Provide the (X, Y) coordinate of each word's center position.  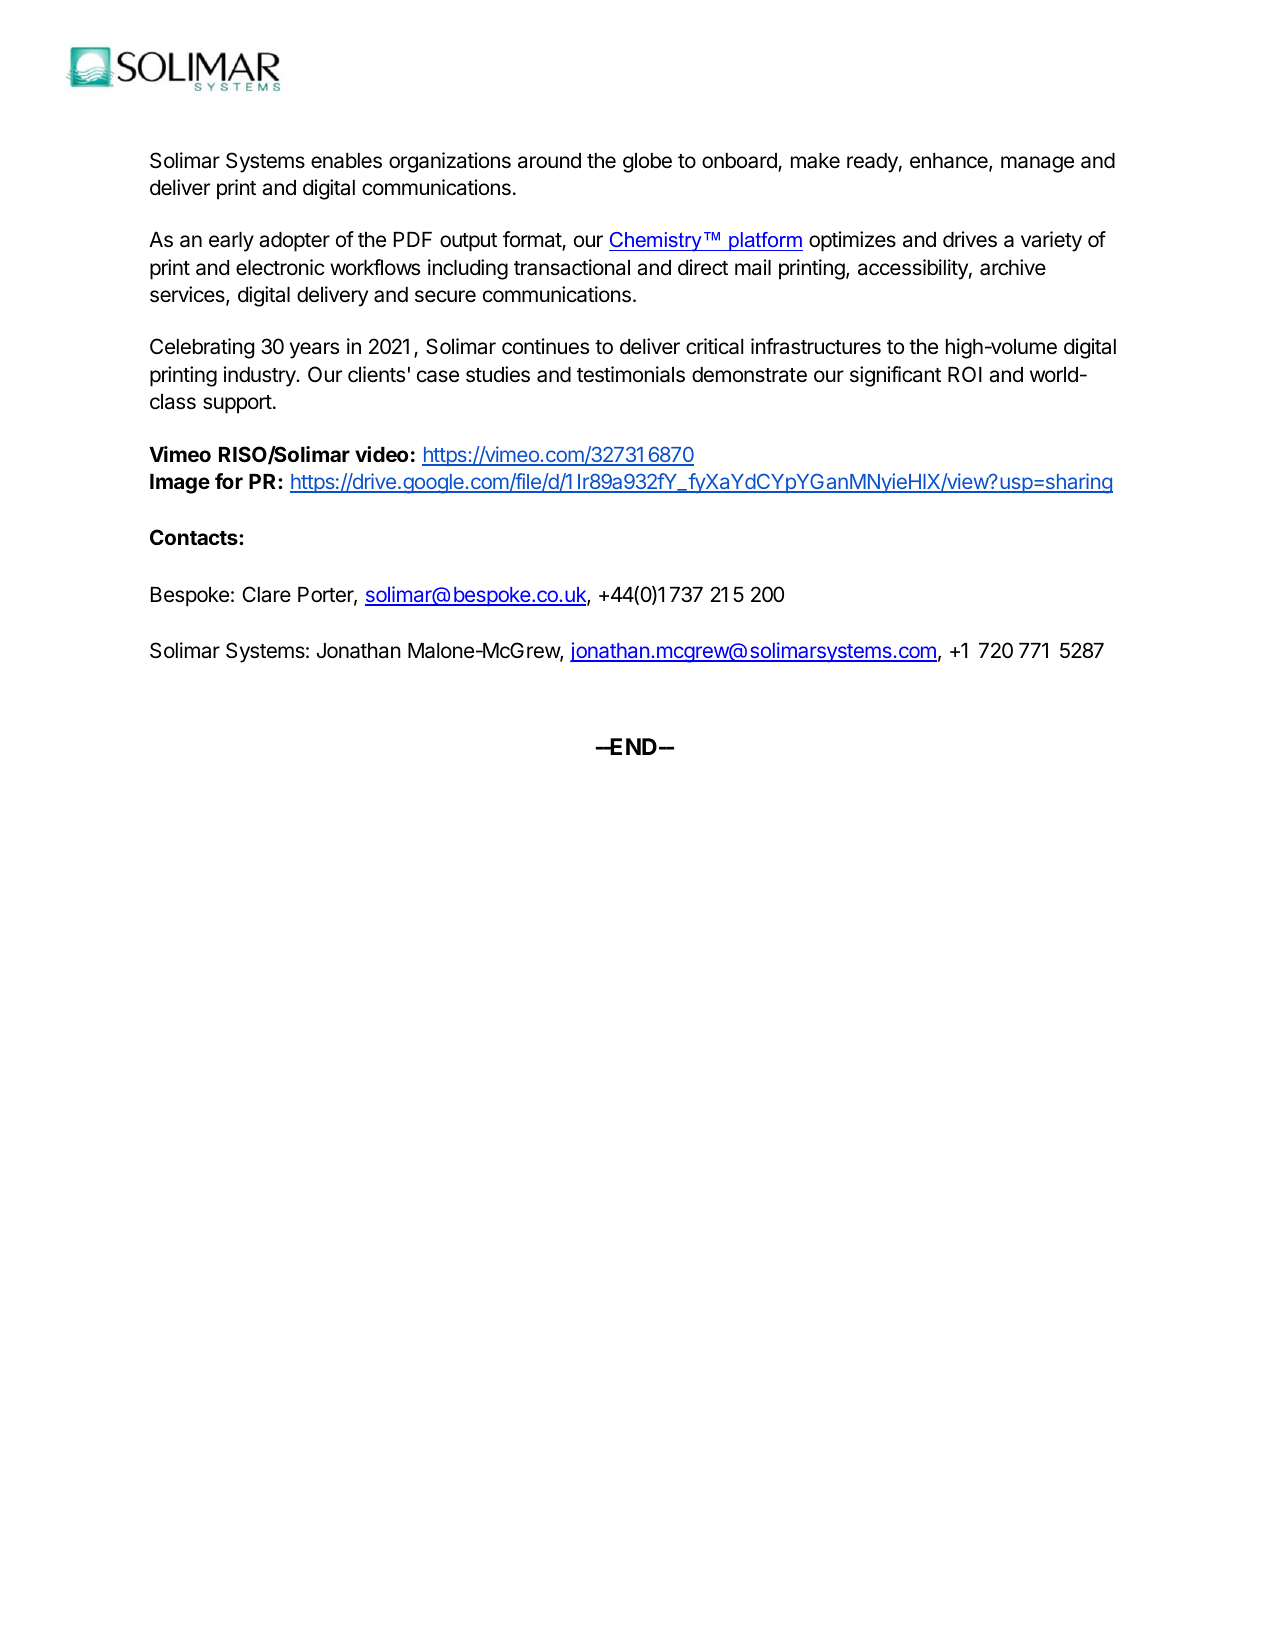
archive (1013, 267)
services (188, 295)
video (381, 454)
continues (545, 346)
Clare (266, 594)
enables (346, 161)
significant (895, 376)
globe (647, 163)
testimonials (631, 374)
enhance (950, 162)
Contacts (195, 537)
